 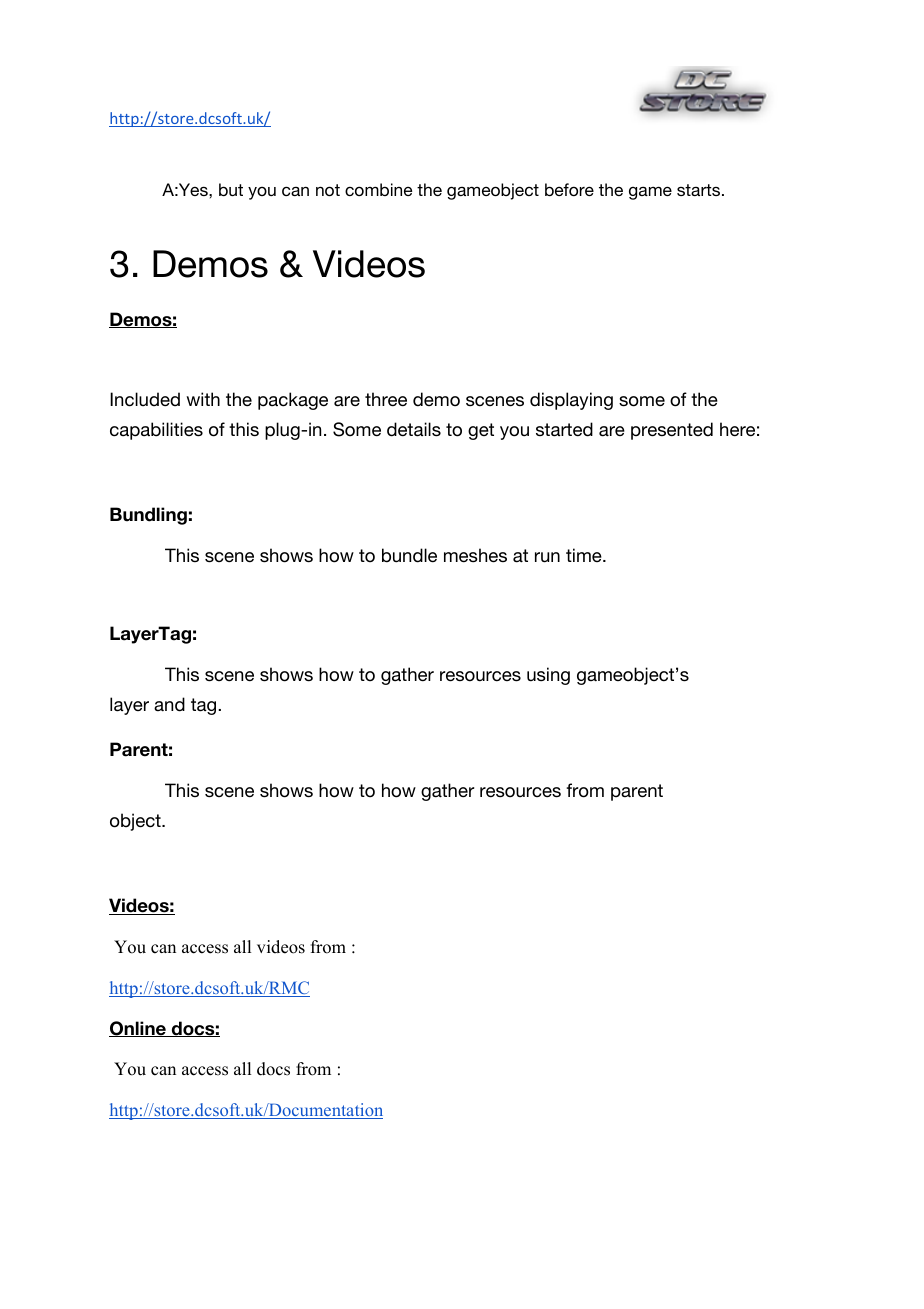 What do you see at coordinates (169, 704) in the image?
I see `and` at bounding box center [169, 704].
